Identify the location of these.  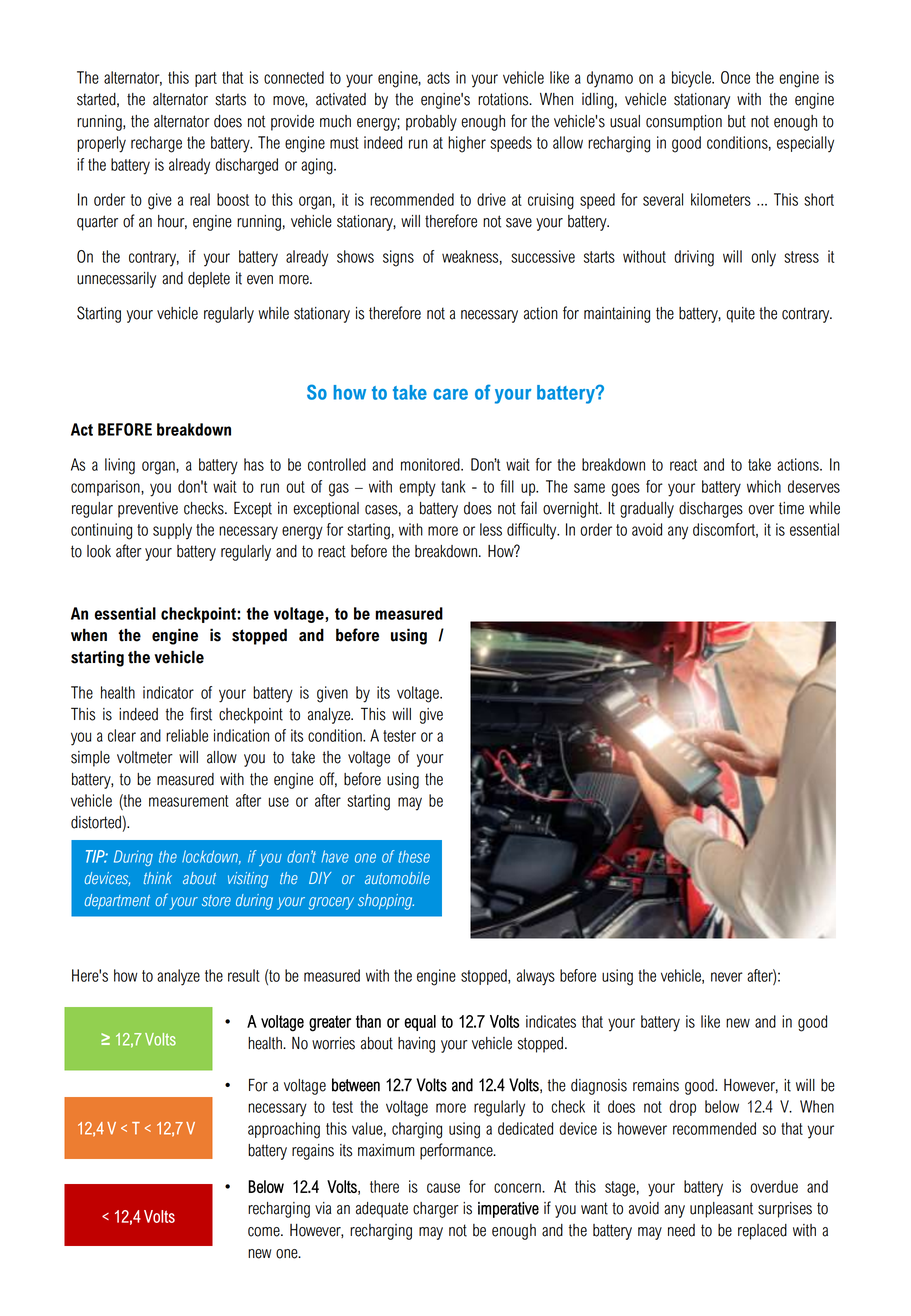
(414, 857).
